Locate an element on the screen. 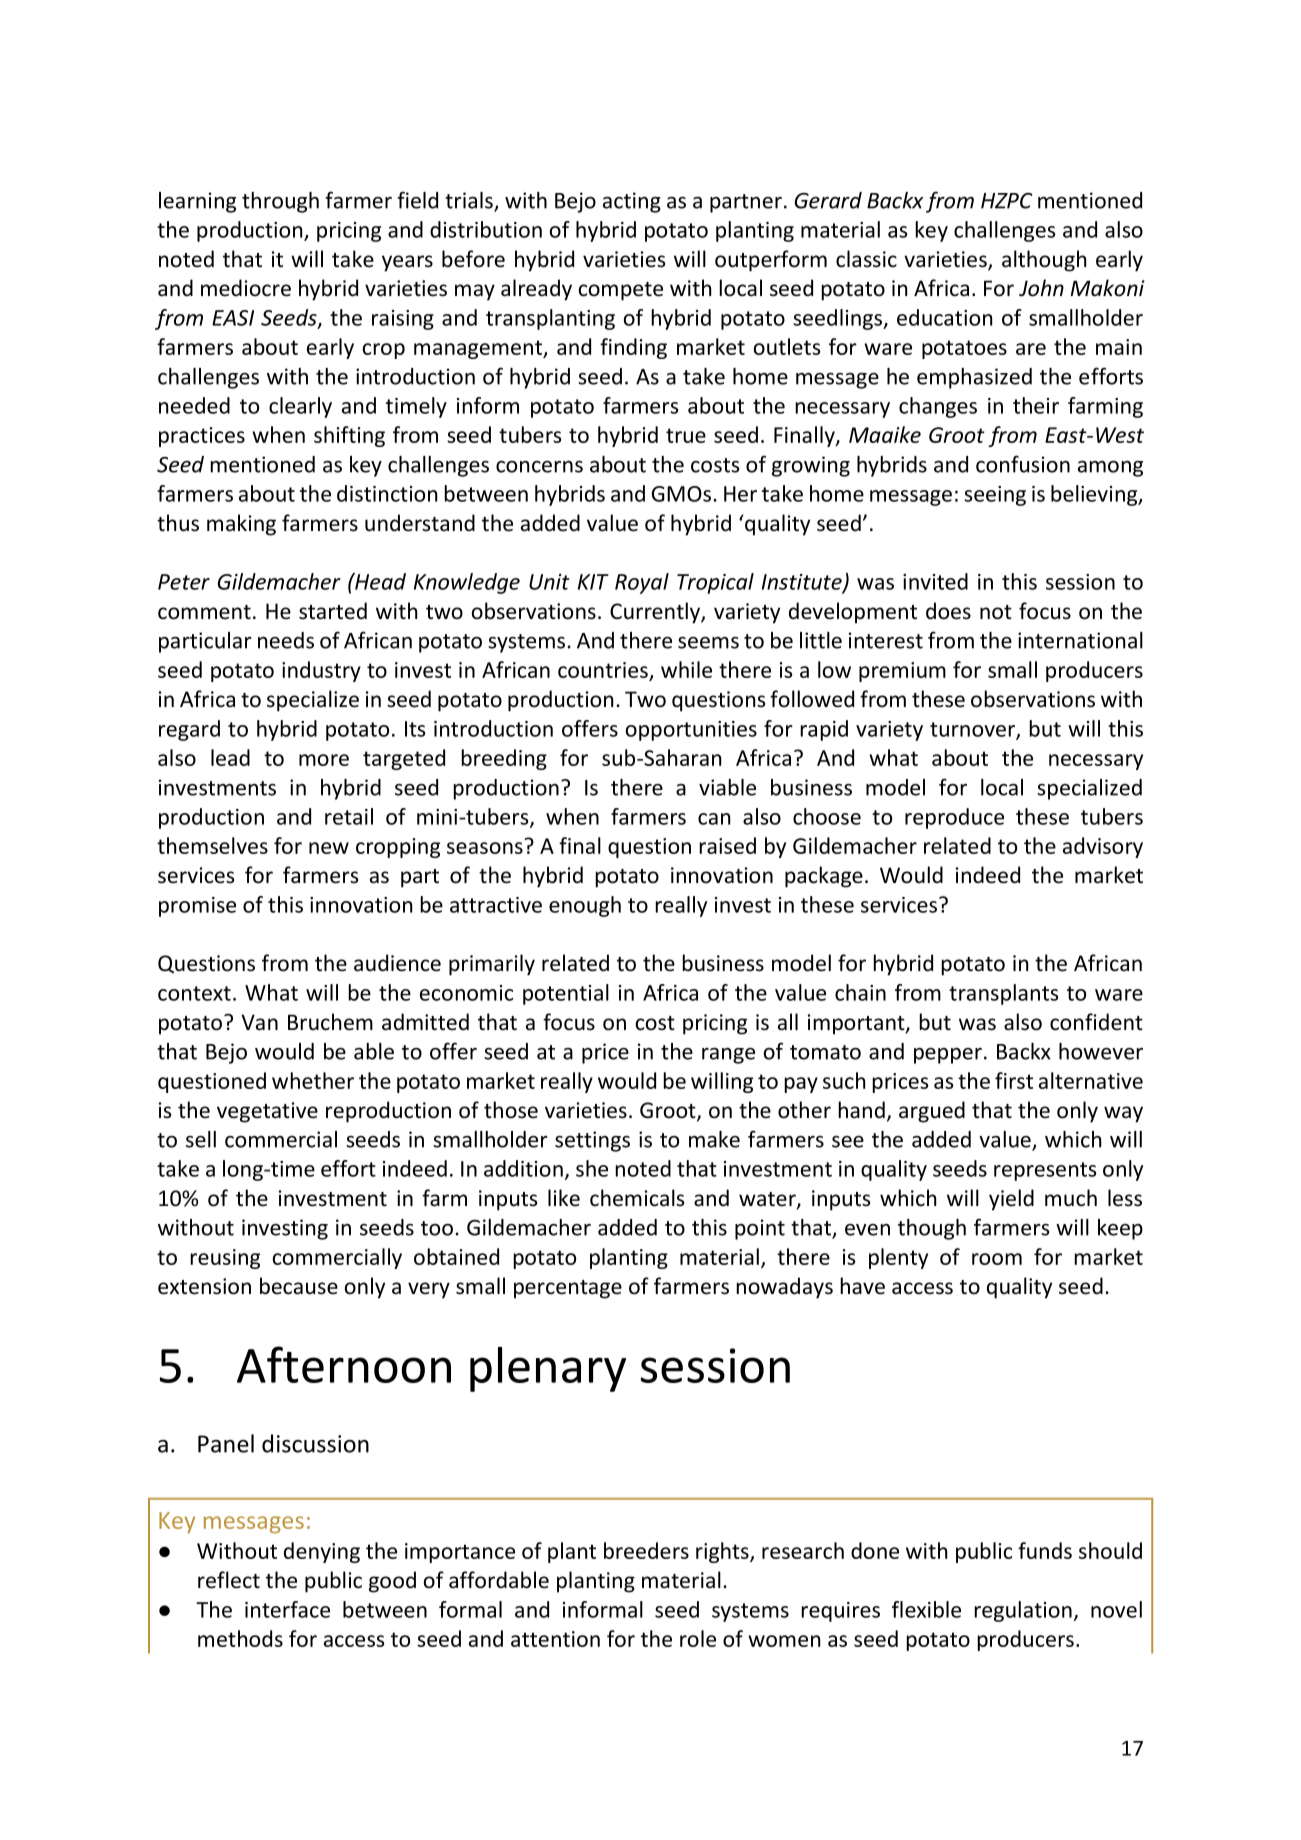 This screenshot has height=1840, width=1301. interface is located at coordinates (287, 1609).
